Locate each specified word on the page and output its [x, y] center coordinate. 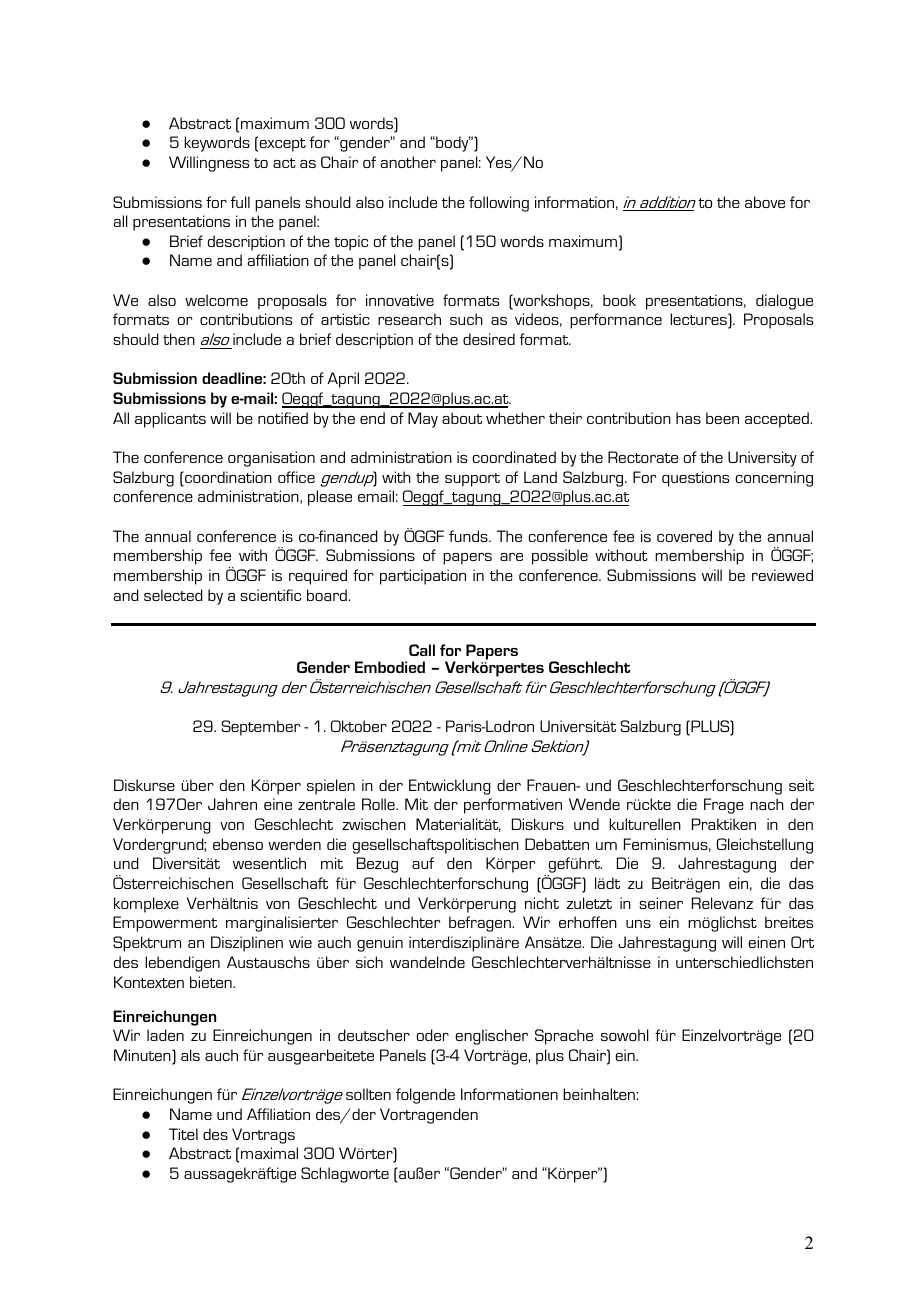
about [462, 418]
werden [294, 844]
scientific [270, 595]
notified [283, 418]
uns [638, 924]
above [765, 202]
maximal [269, 1153]
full [240, 202]
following [499, 204]
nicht [542, 903]
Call [422, 650]
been [722, 418]
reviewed [782, 575]
